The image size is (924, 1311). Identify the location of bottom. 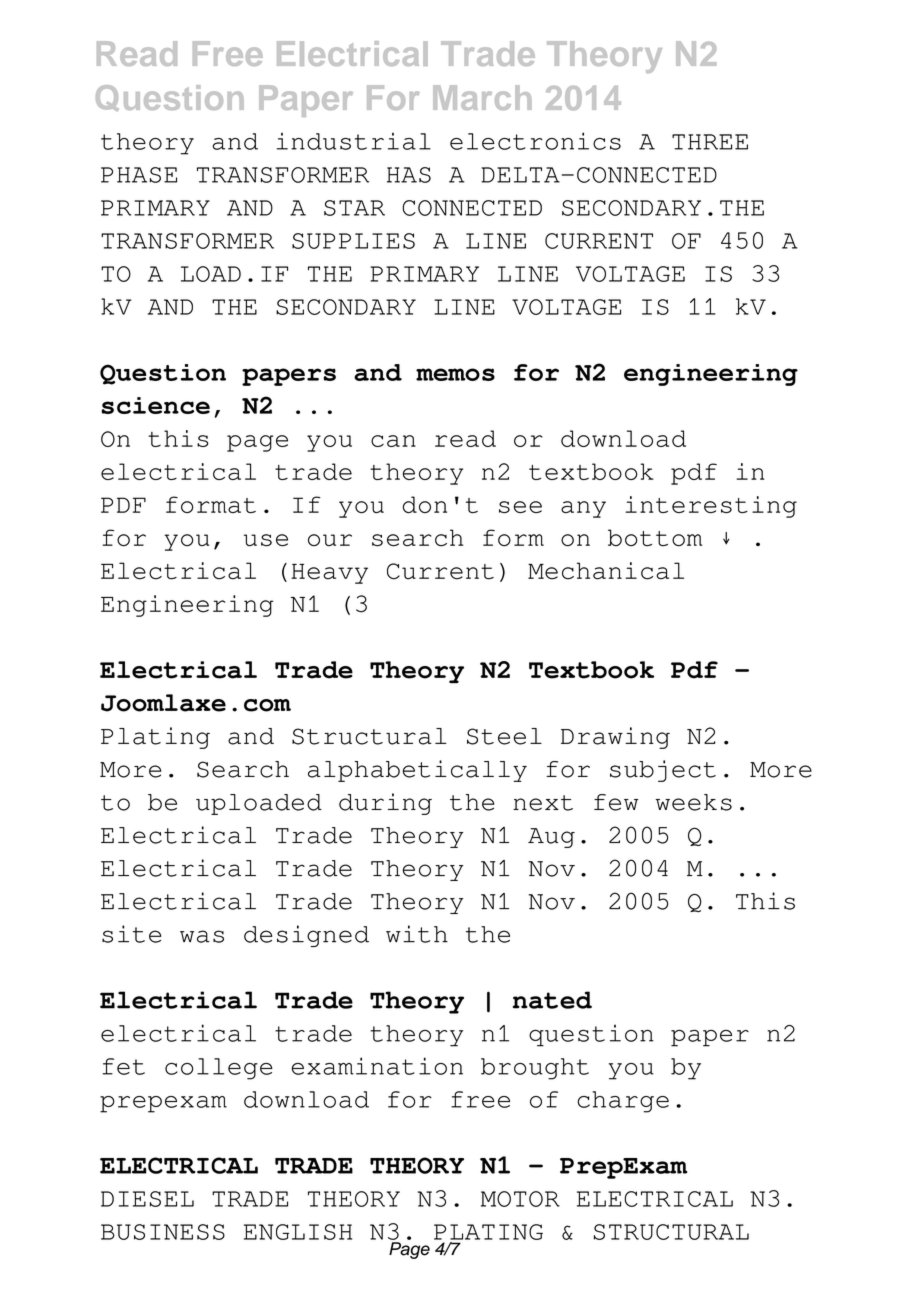
(655, 538).
